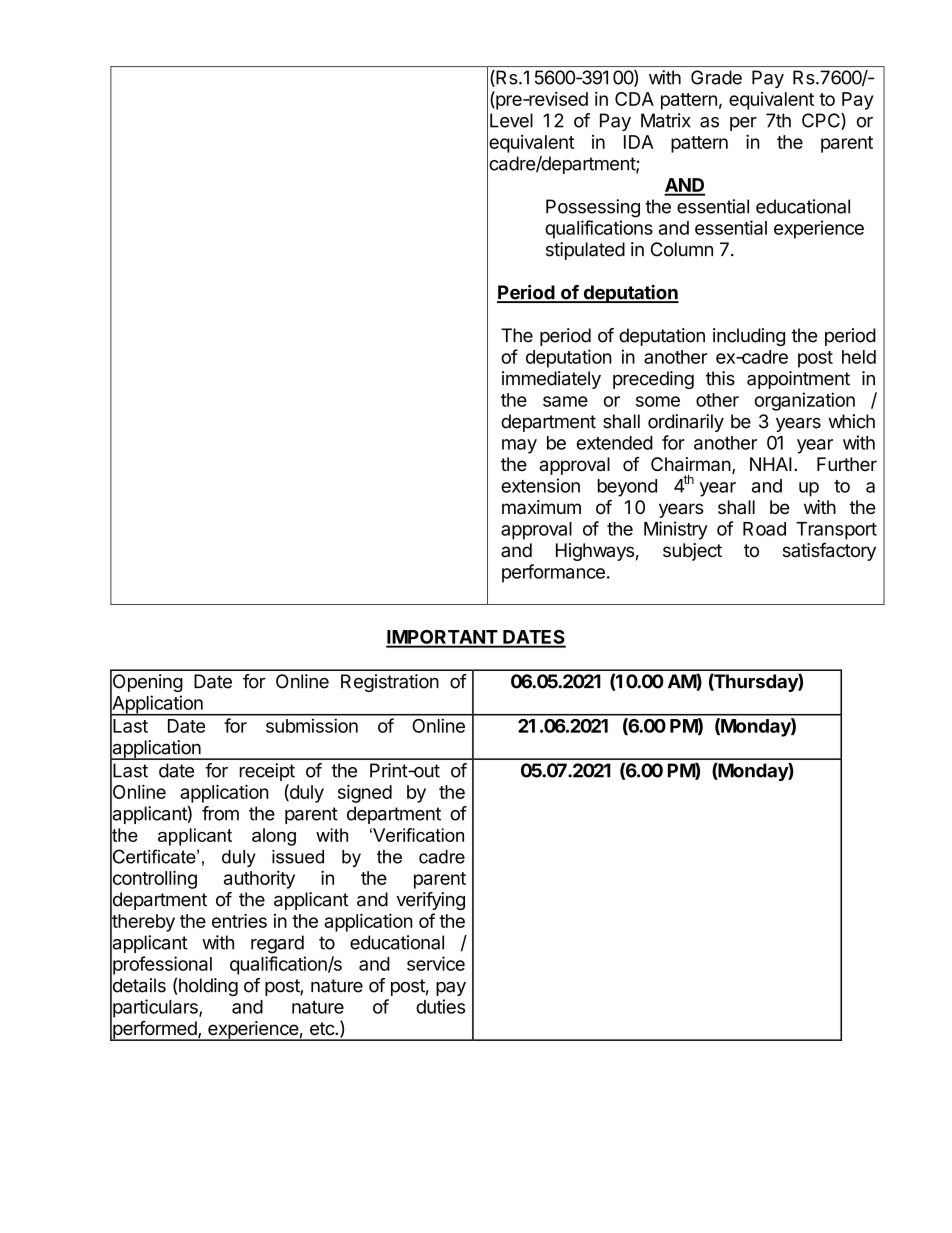  Describe the element at coordinates (390, 683) in the page. I see `Registration` at that location.
